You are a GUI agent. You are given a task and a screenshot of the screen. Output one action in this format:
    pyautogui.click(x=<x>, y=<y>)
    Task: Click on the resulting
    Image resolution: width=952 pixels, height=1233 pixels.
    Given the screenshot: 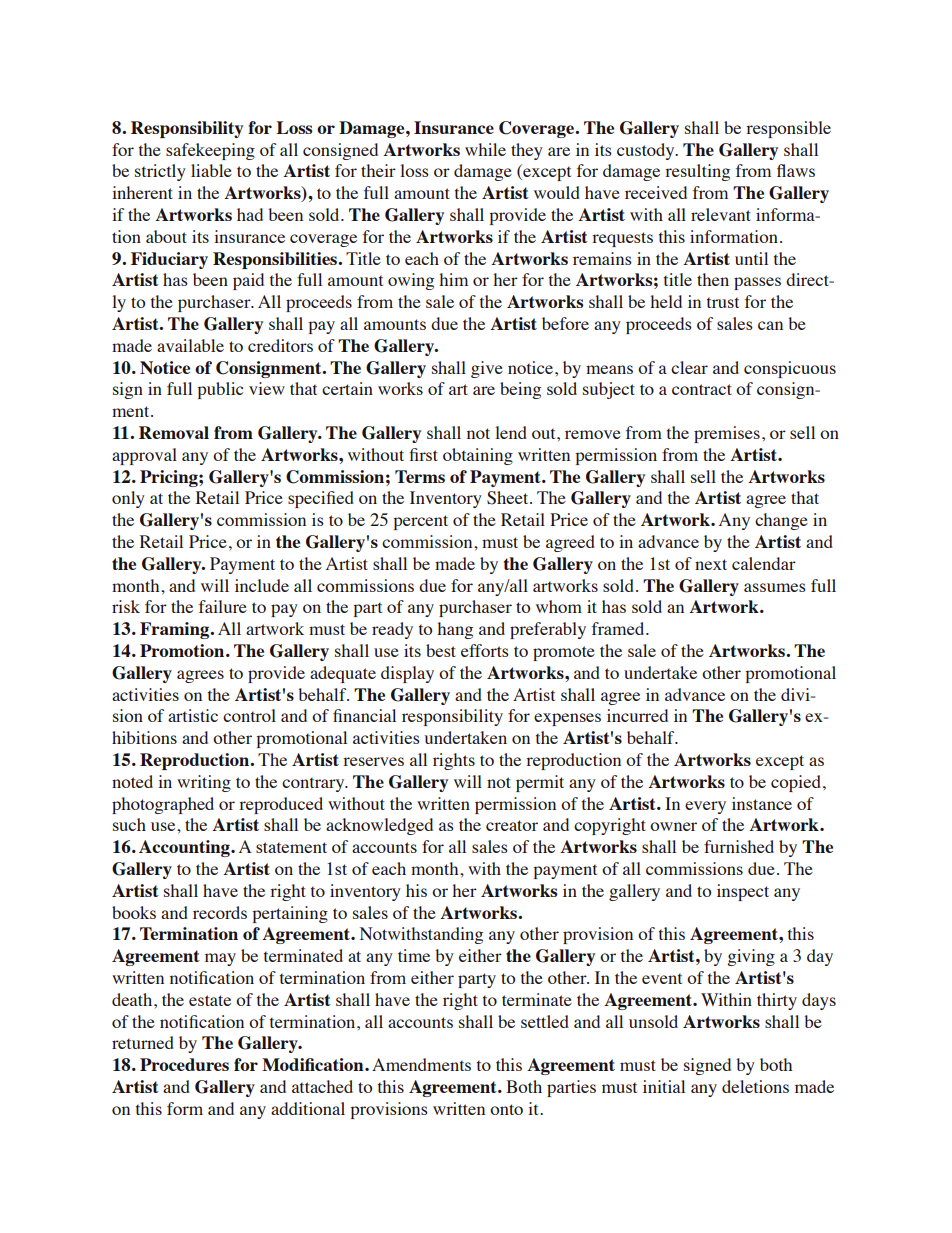 What is the action you would take?
    pyautogui.click(x=697, y=172)
